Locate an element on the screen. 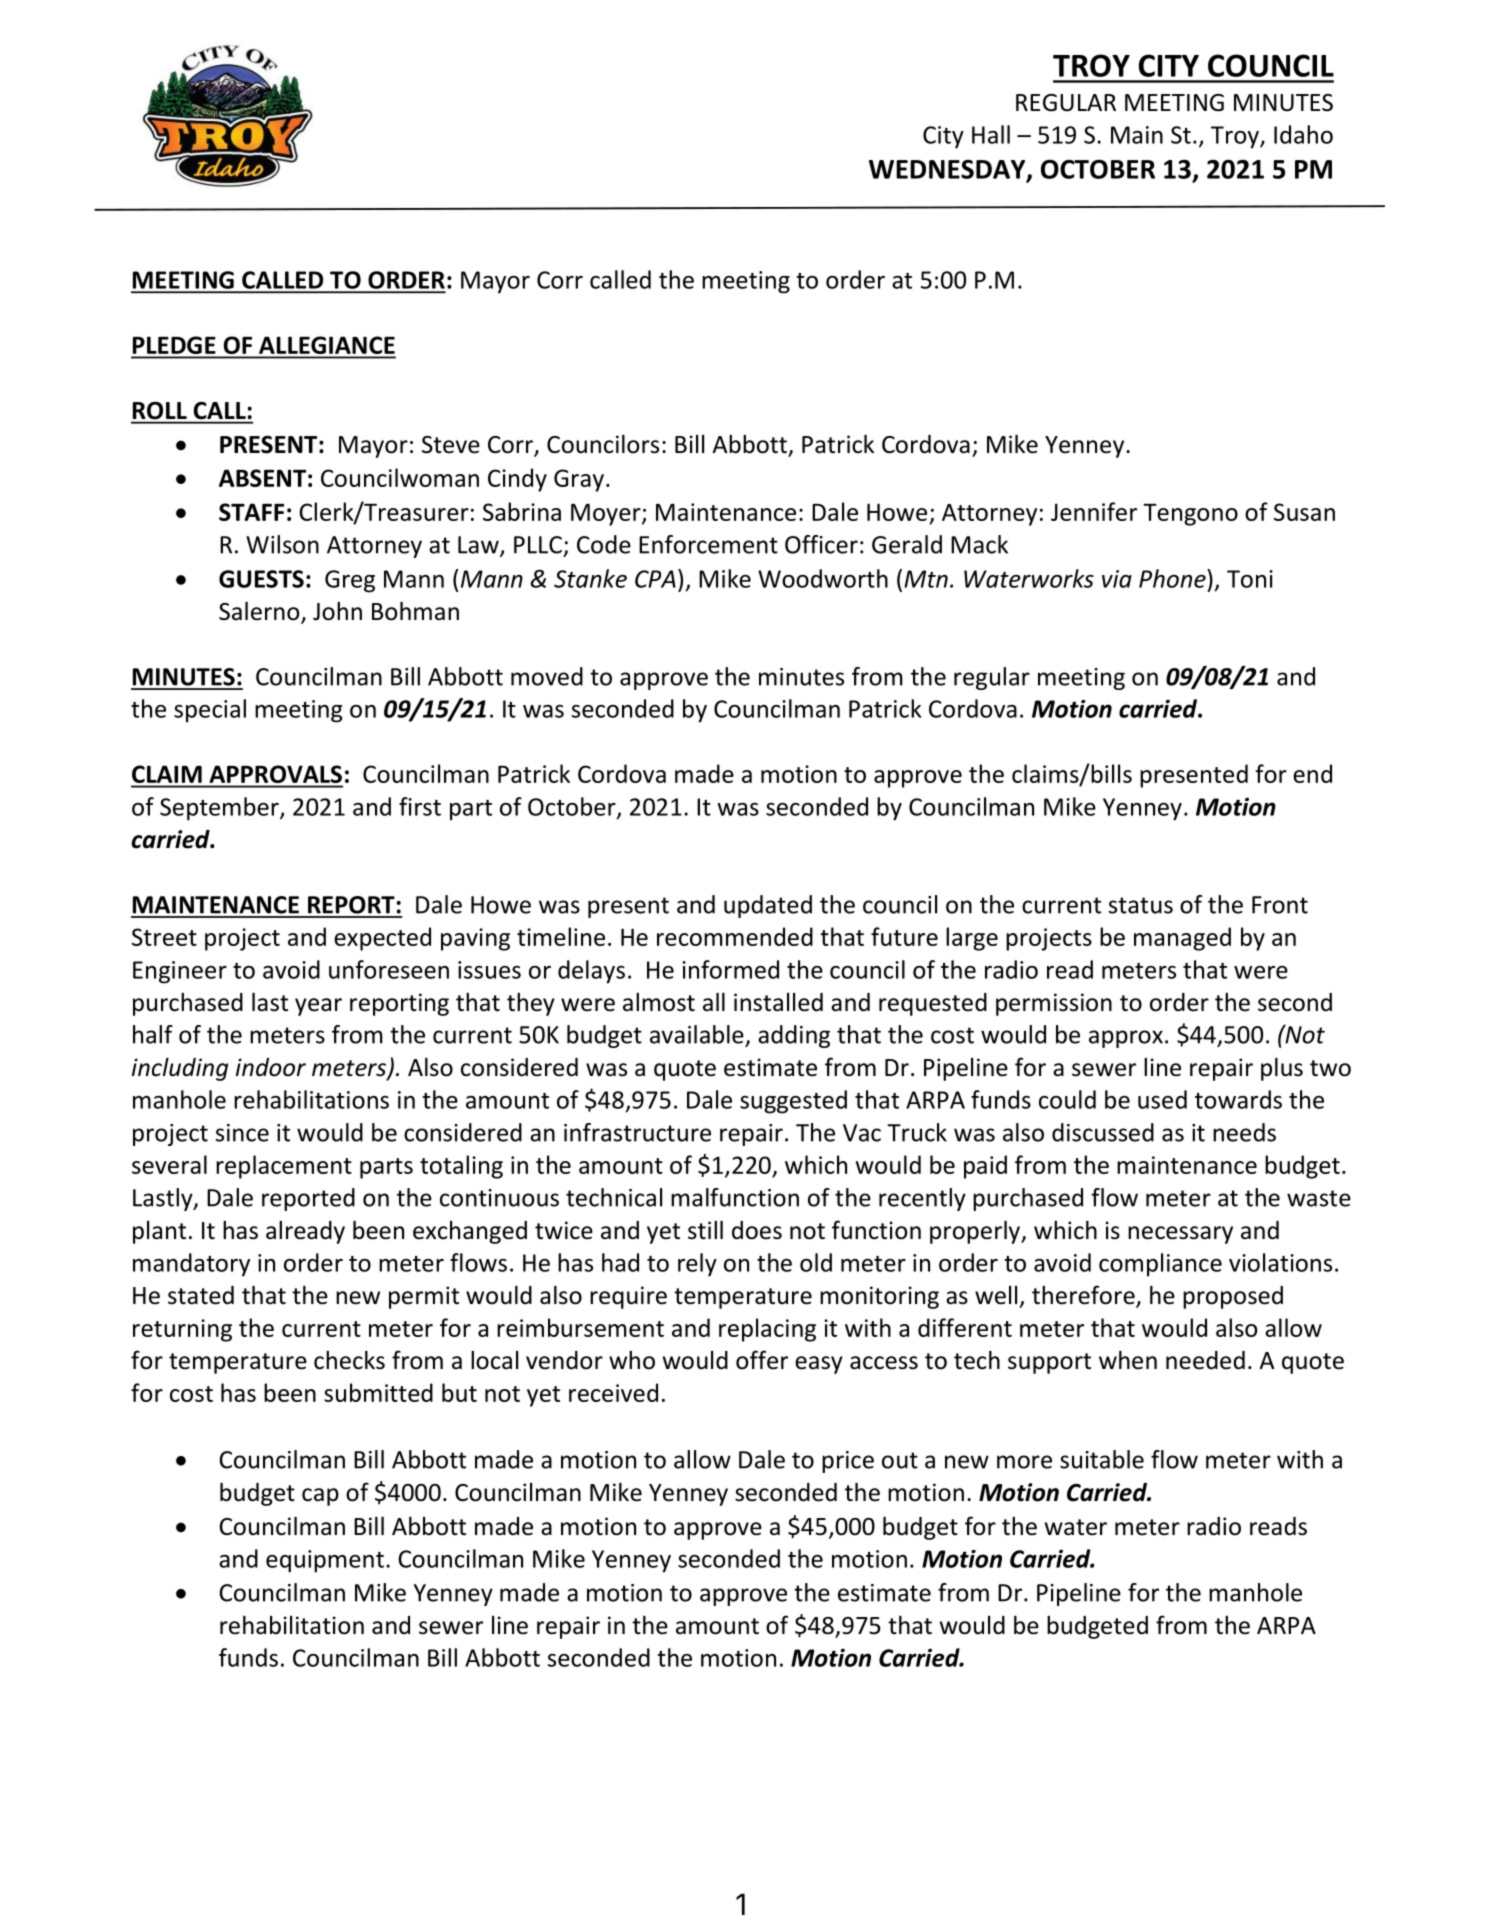  suitable is located at coordinates (1102, 1459).
